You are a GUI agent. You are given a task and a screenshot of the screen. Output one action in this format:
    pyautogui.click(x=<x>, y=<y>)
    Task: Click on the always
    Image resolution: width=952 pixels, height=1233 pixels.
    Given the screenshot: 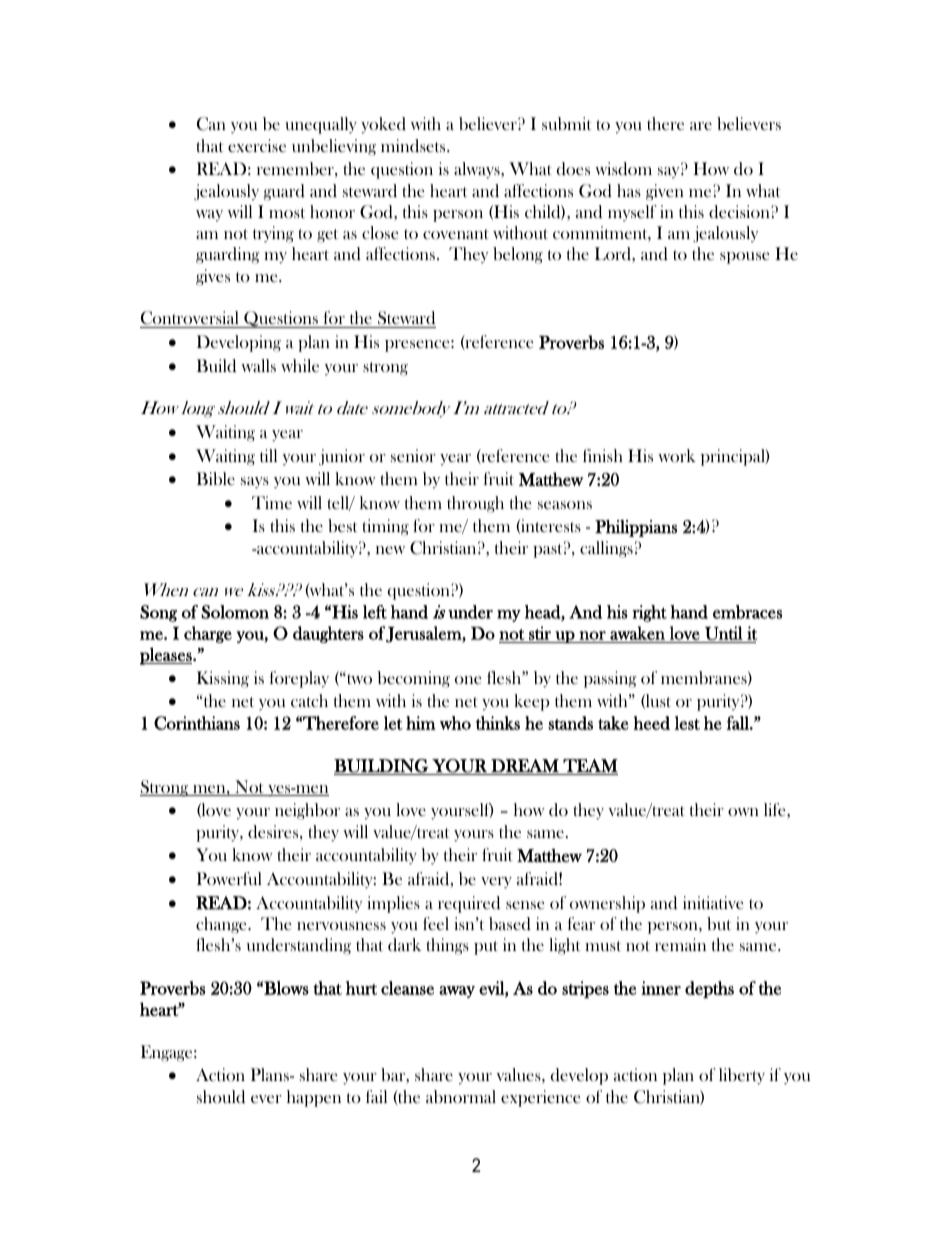 What is the action you would take?
    pyautogui.click(x=478, y=170)
